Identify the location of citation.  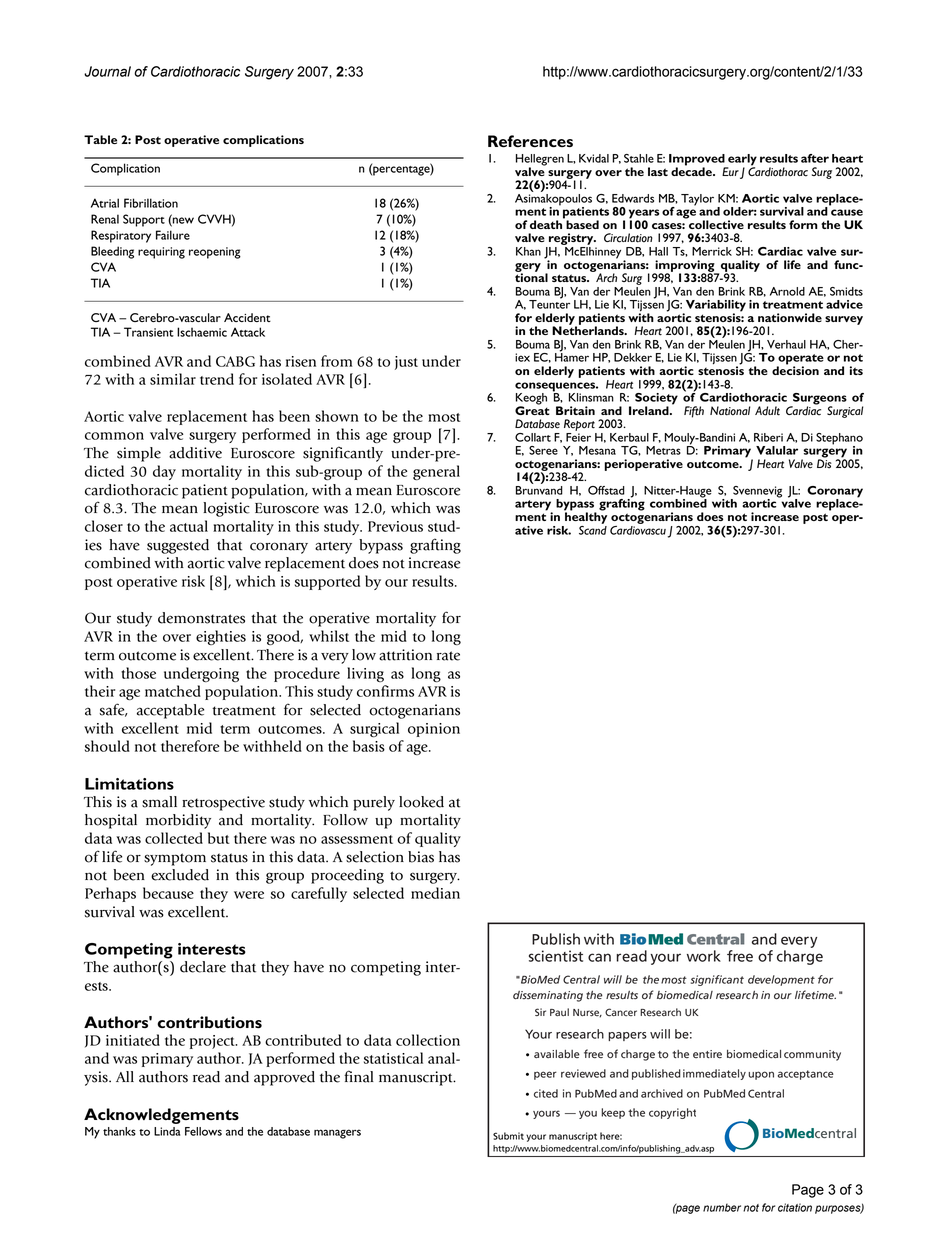
(795, 1207).
